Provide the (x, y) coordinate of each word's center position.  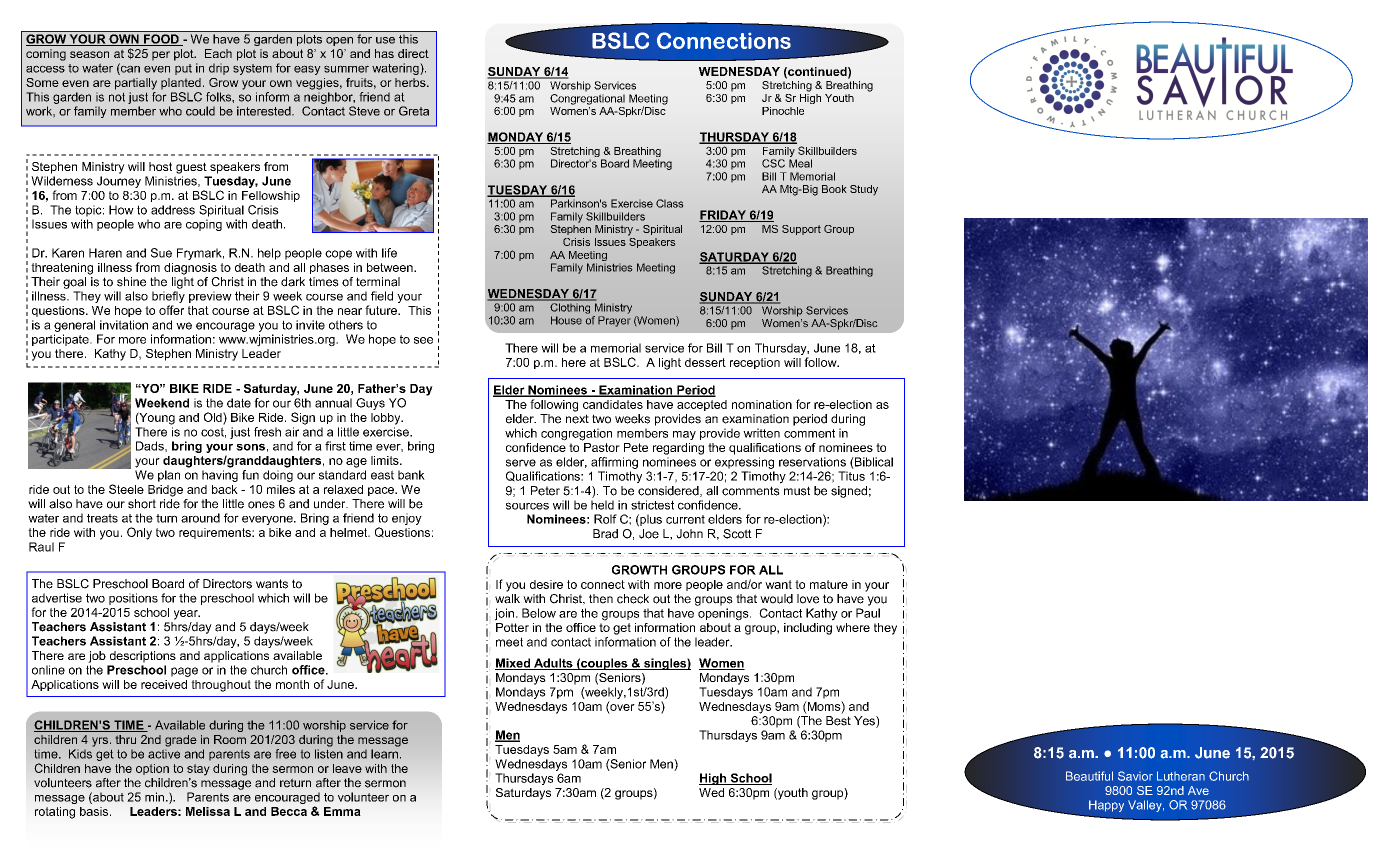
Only (139, 533)
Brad (605, 534)
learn (384, 754)
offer (171, 310)
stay (198, 769)
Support (801, 230)
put (183, 69)
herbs (411, 82)
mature (829, 584)
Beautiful (1089, 776)
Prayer (614, 321)
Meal (800, 163)
